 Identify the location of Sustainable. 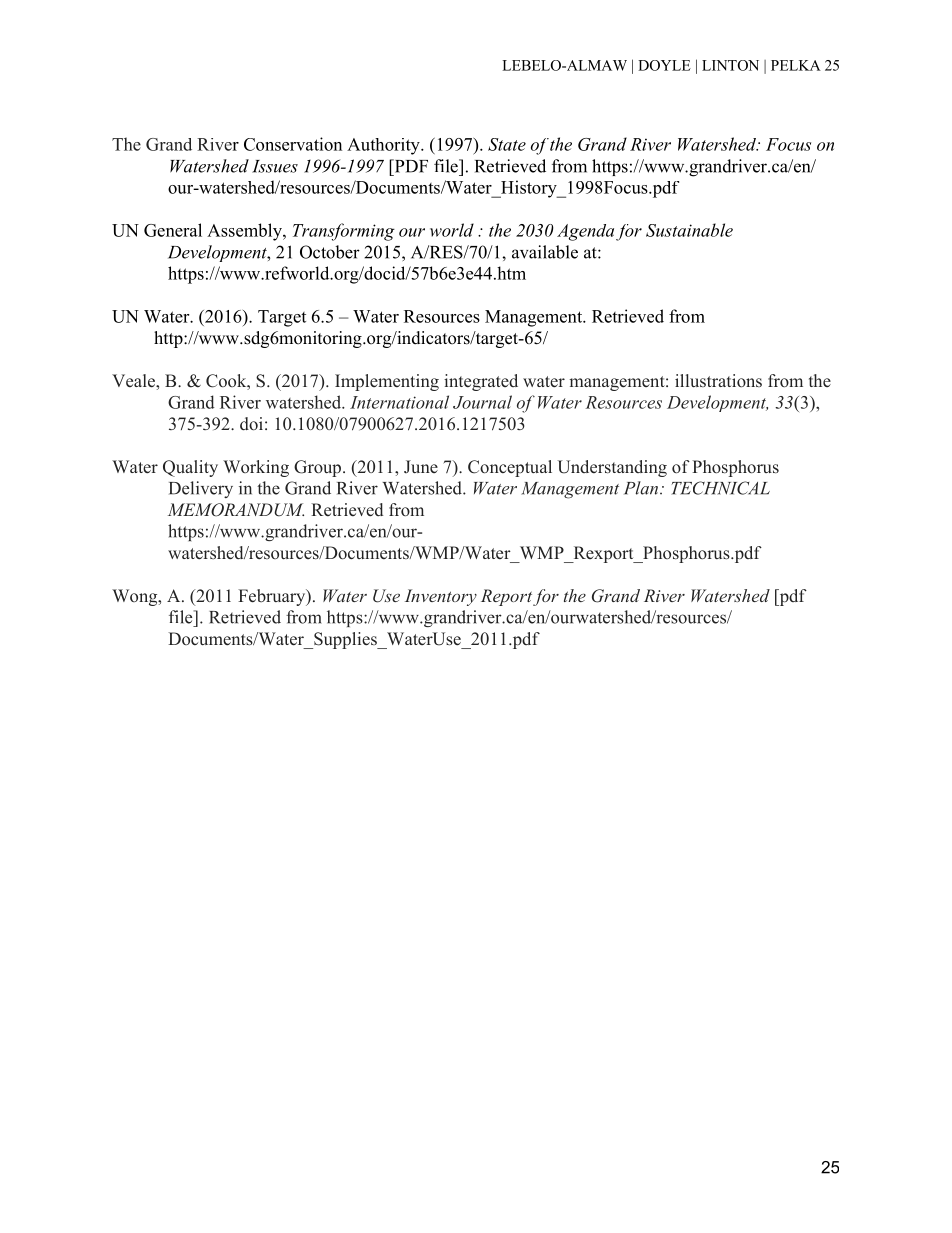
(689, 230).
